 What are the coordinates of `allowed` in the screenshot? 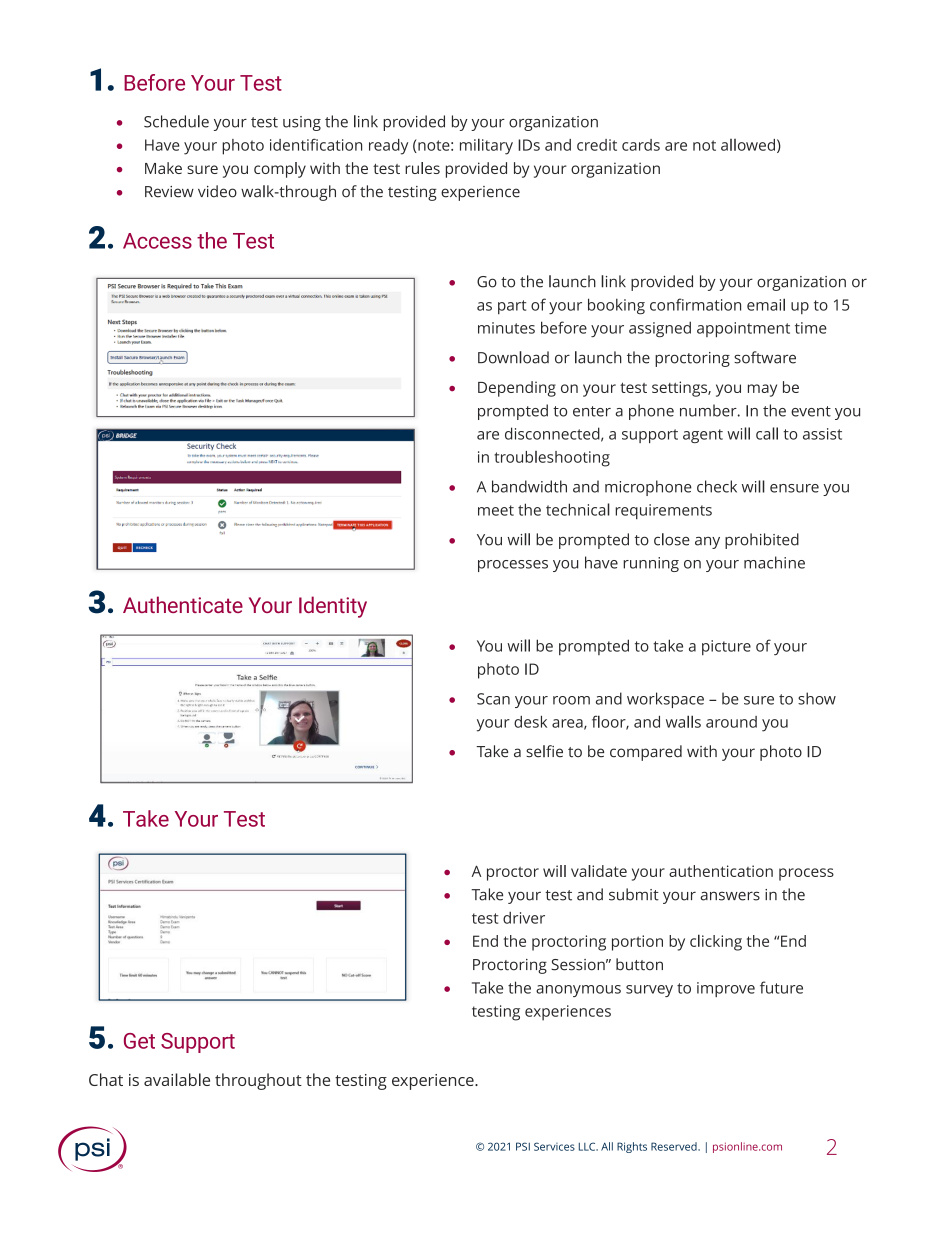 It's located at (748, 145).
